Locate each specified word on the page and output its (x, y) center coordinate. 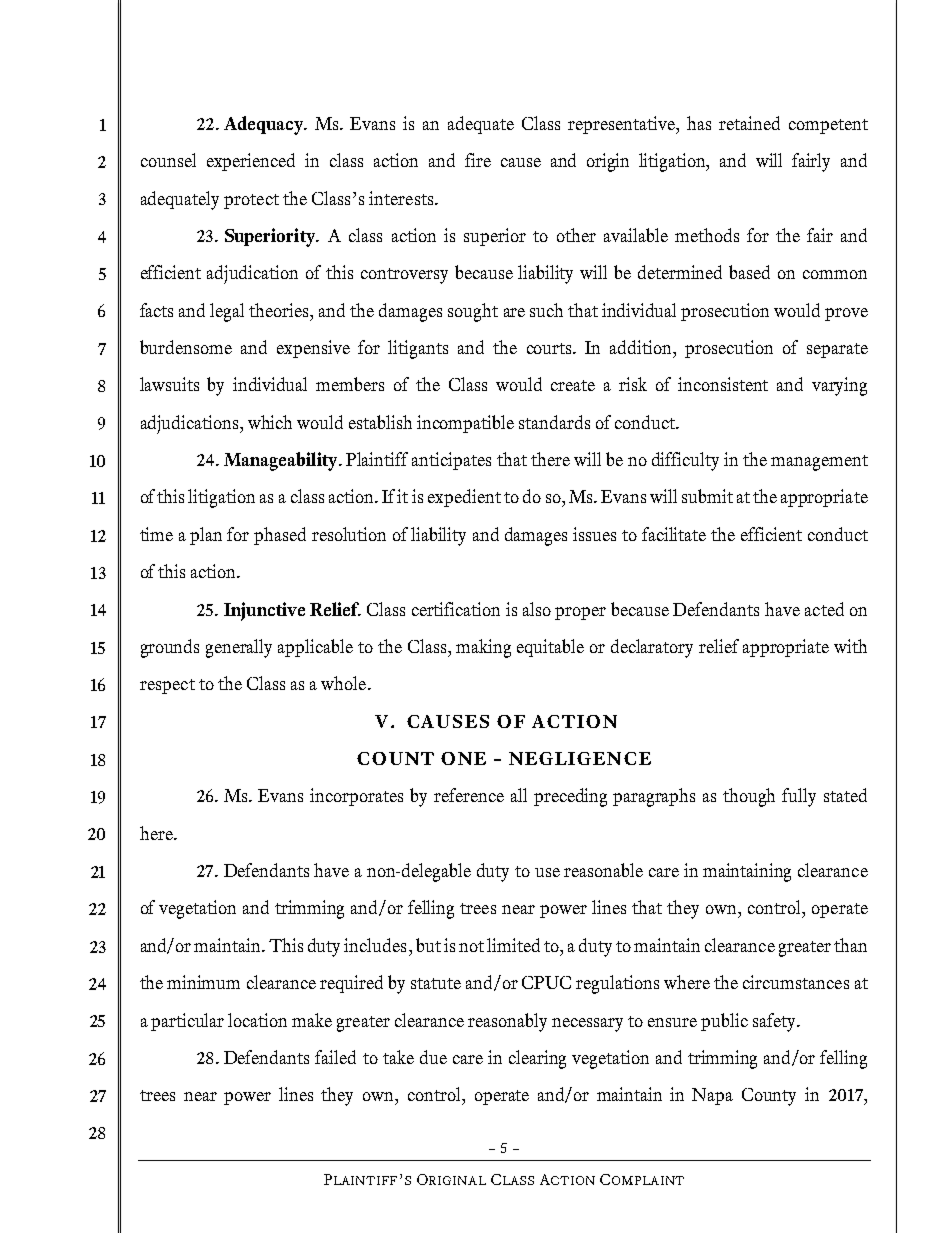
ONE (463, 758)
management (819, 463)
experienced (251, 162)
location (257, 1020)
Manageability (282, 461)
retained (749, 123)
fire (478, 160)
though (749, 797)
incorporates (356, 797)
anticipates (451, 461)
